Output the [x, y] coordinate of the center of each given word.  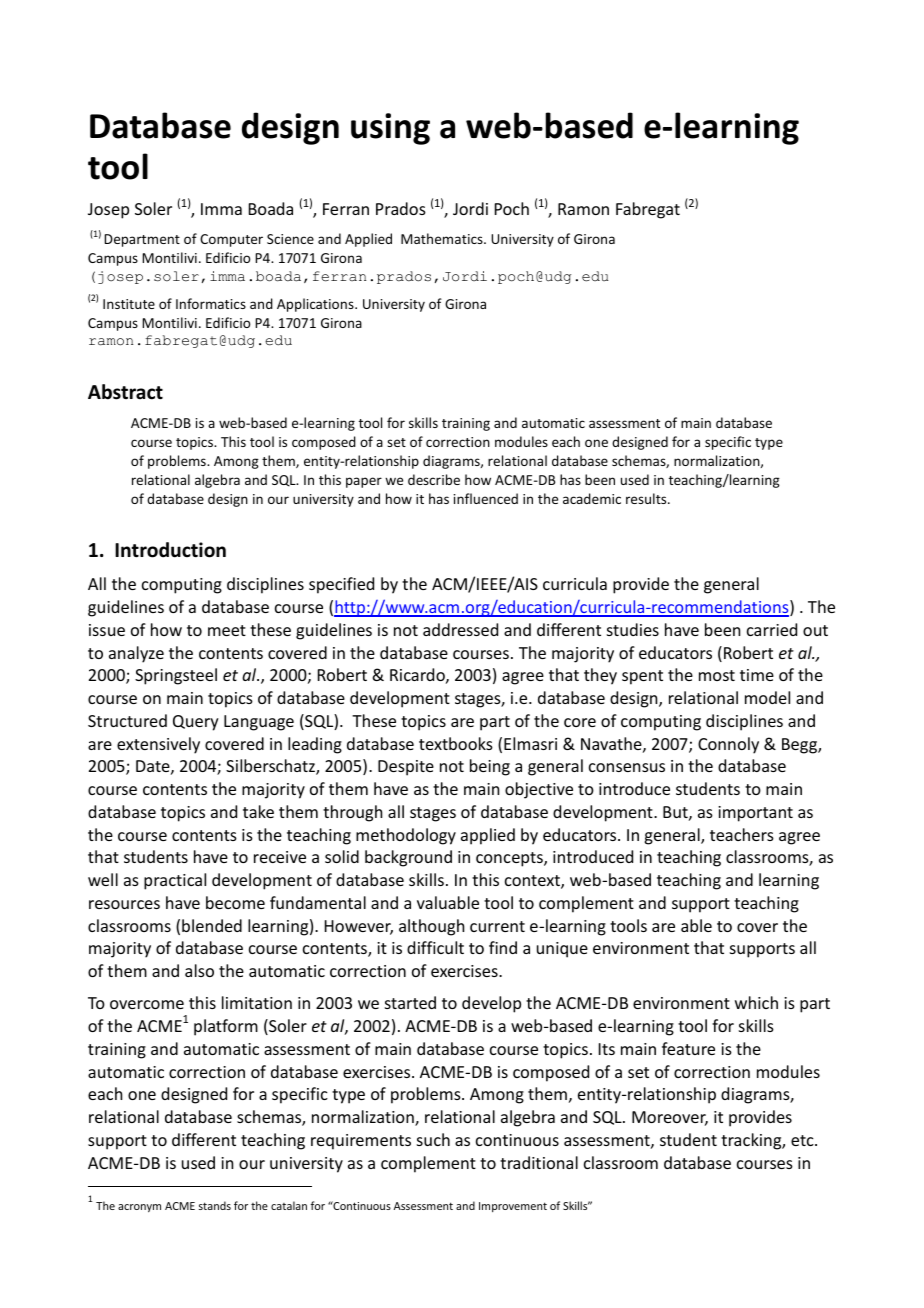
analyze [136, 654]
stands [215, 1205]
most [717, 675]
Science [290, 239]
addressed [460, 629]
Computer [231, 240]
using [390, 129]
